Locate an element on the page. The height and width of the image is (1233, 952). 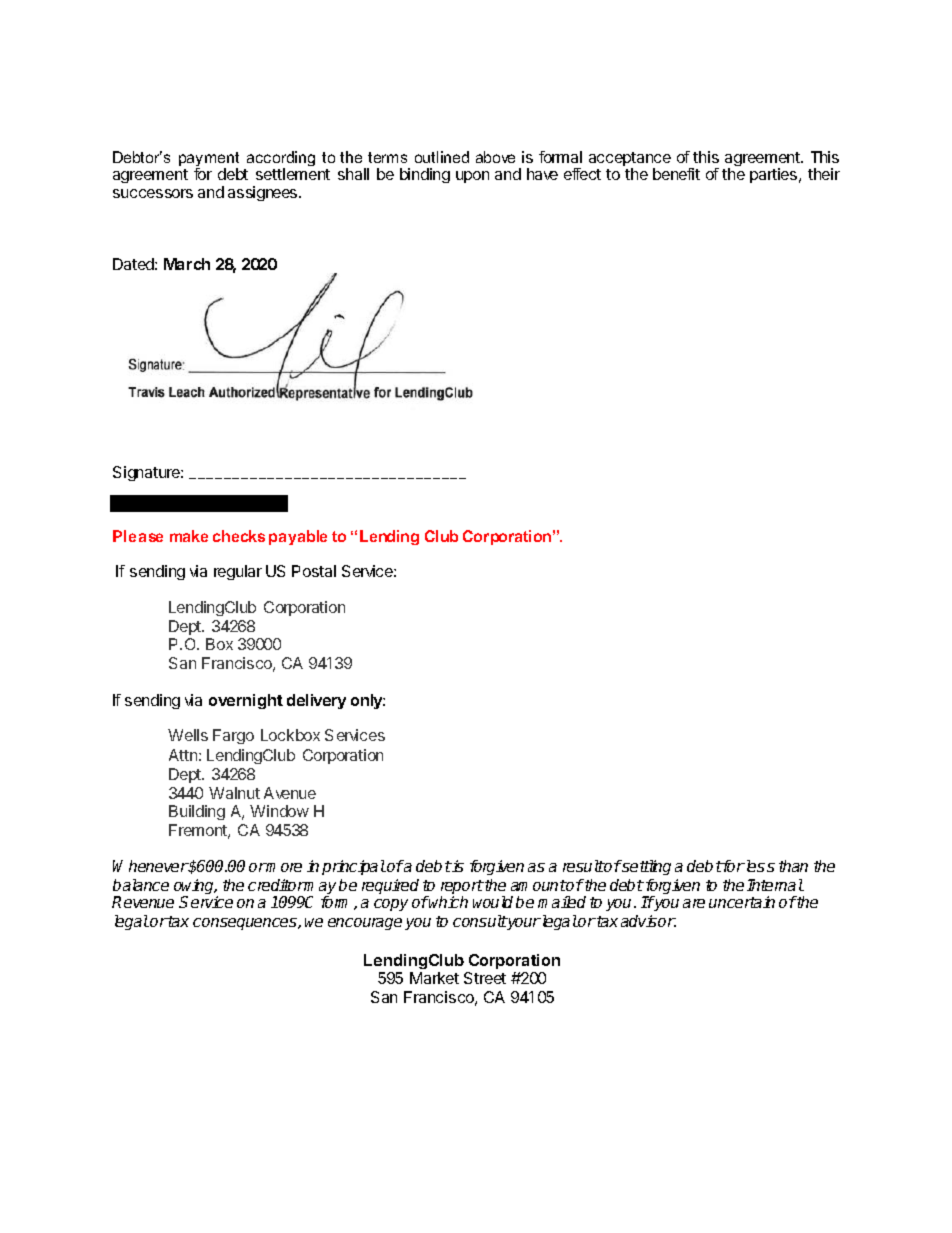
parties is located at coordinates (775, 175).
